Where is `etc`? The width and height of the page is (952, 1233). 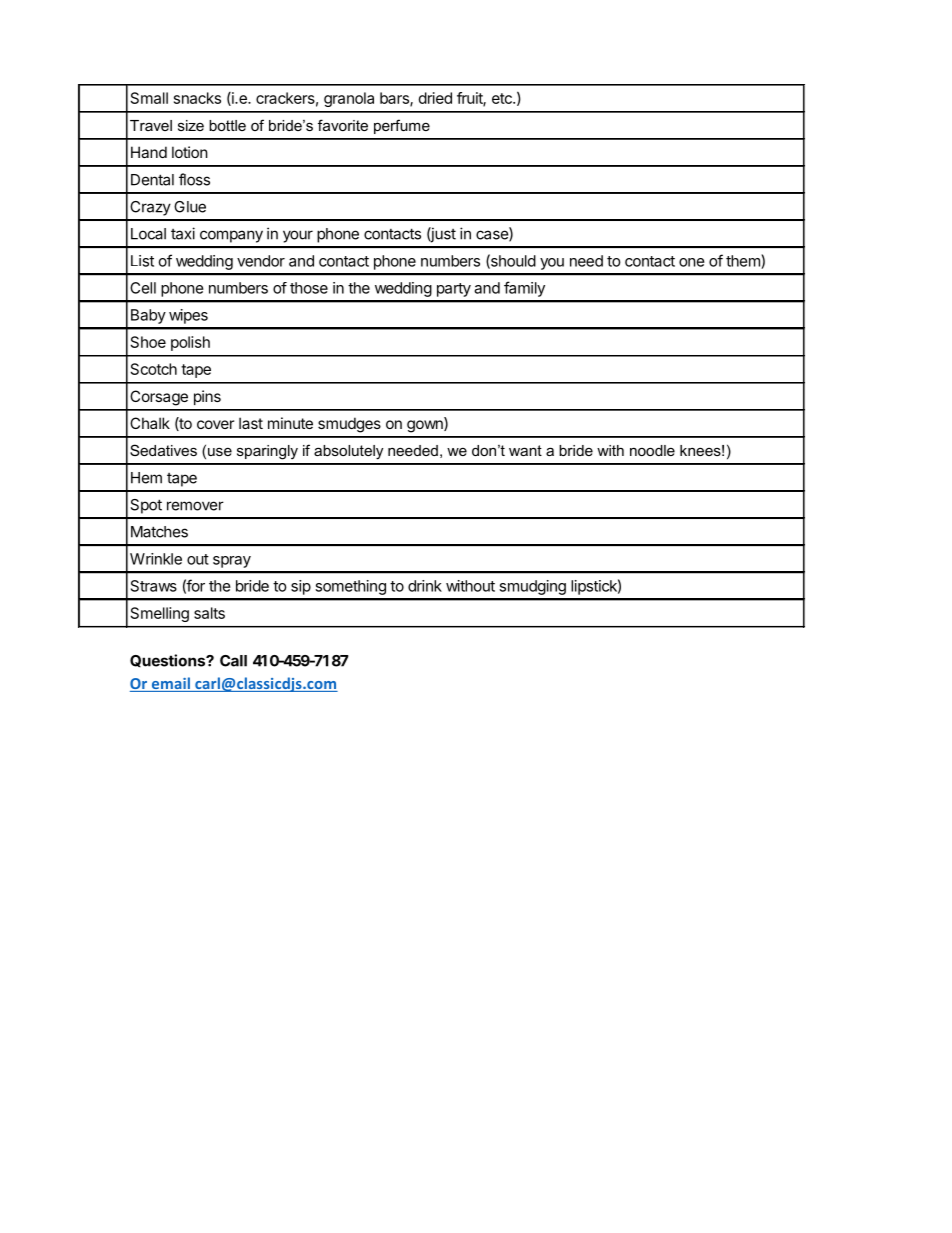 etc is located at coordinates (503, 98).
